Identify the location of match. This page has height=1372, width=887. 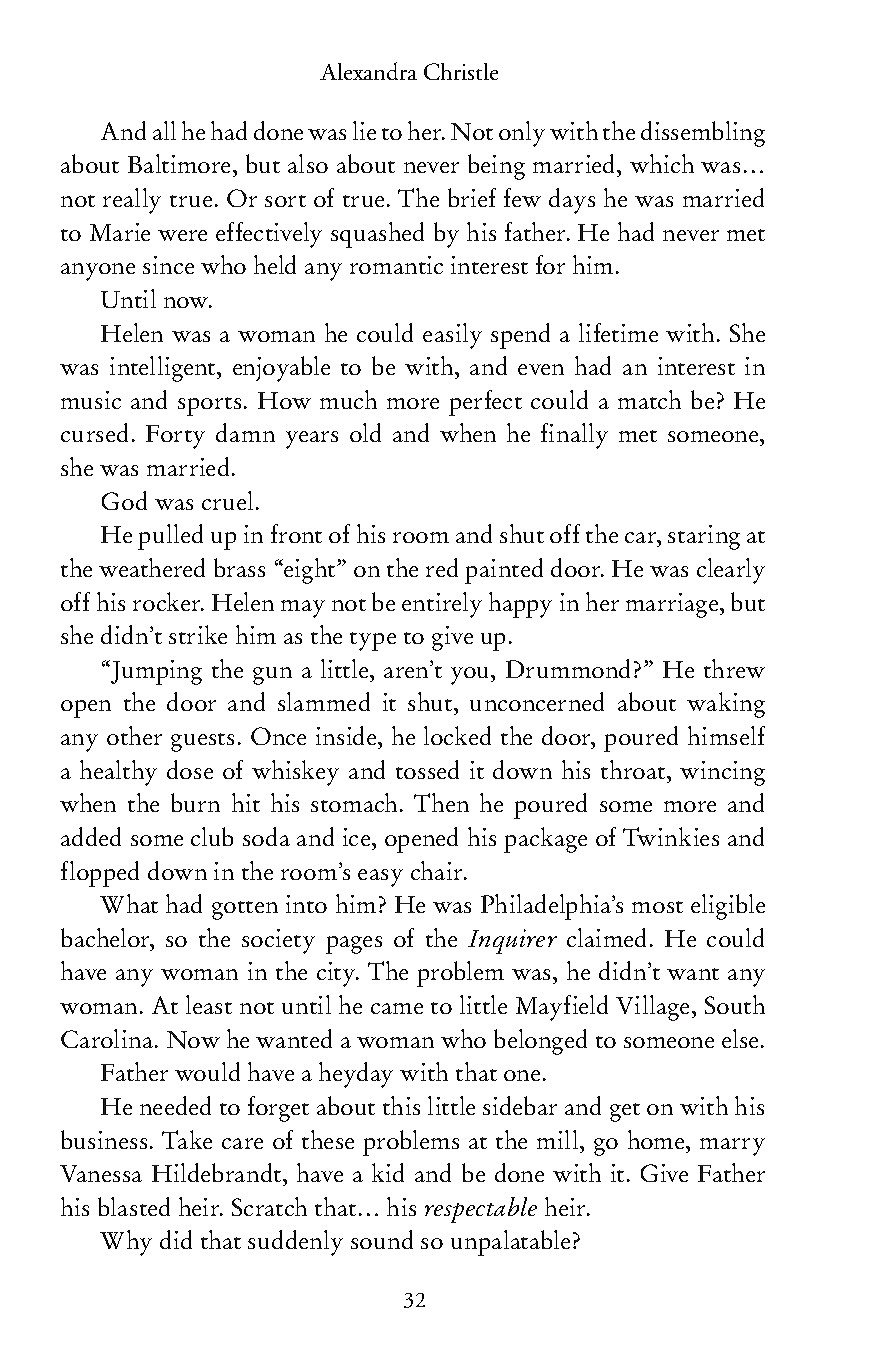
(649, 399).
